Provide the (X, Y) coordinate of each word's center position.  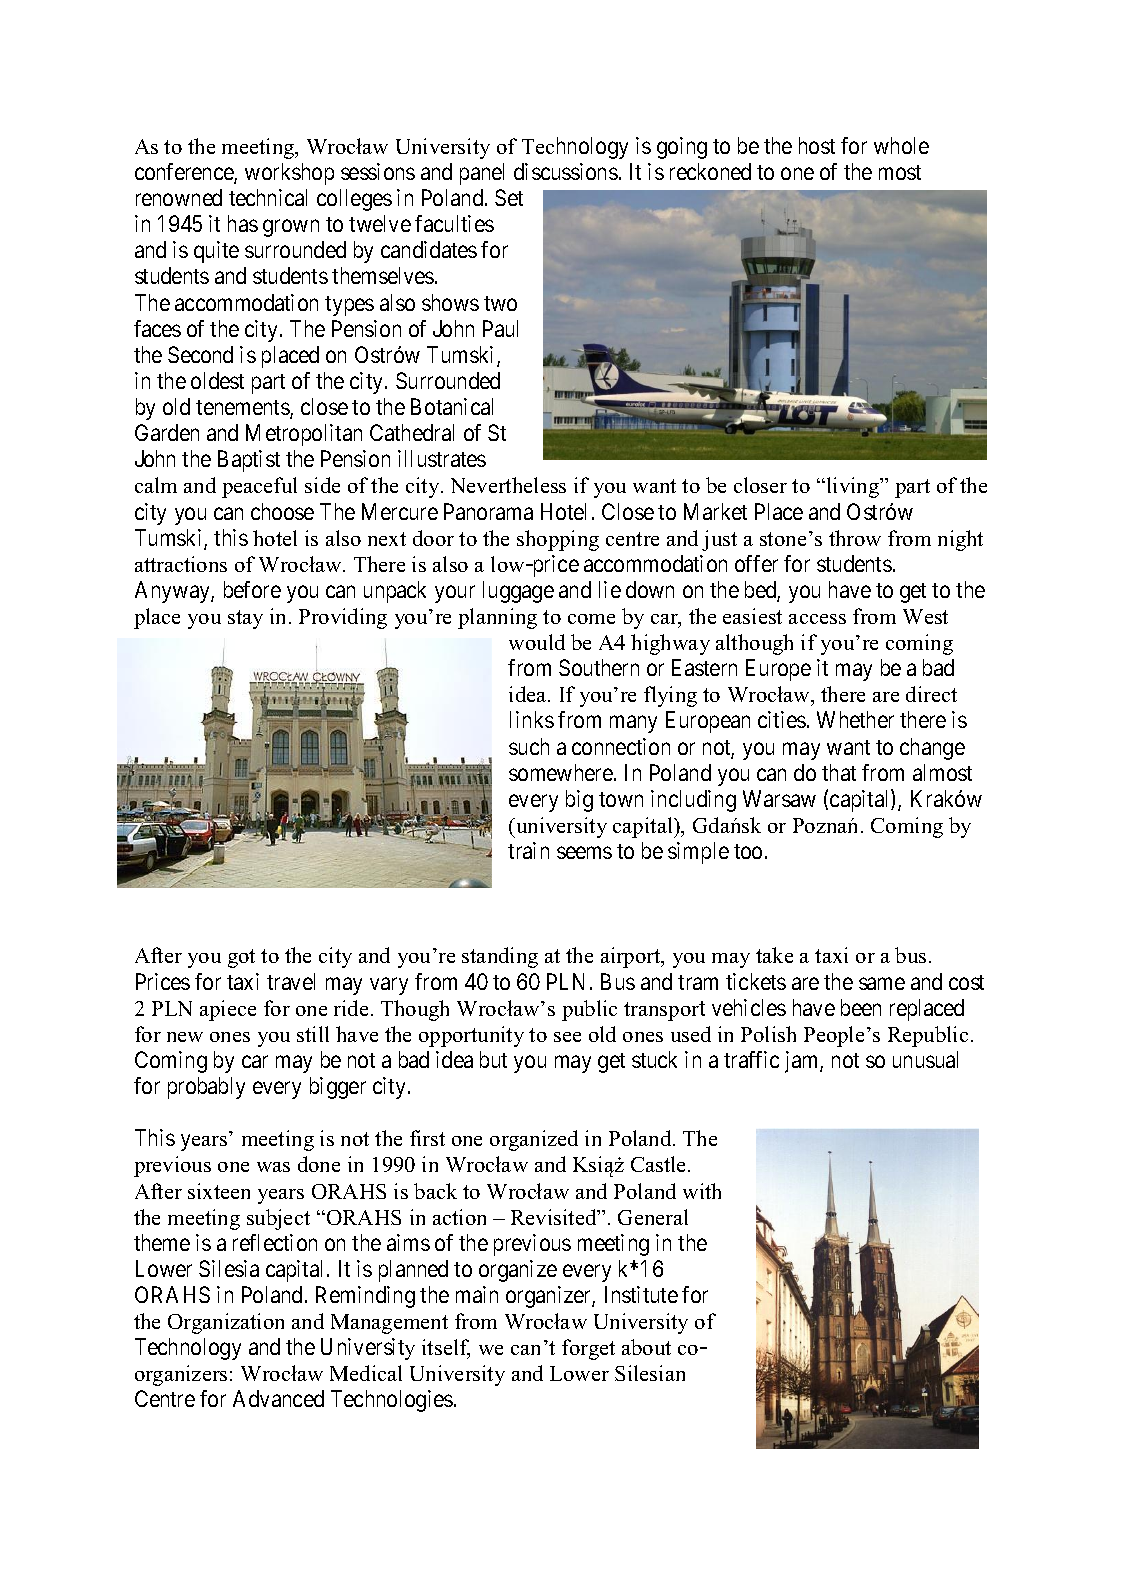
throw (855, 538)
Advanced (278, 1398)
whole (901, 145)
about (646, 1347)
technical (268, 197)
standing (500, 957)
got (241, 958)
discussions (566, 171)
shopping (558, 540)
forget (588, 1349)
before (252, 589)
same (882, 983)
